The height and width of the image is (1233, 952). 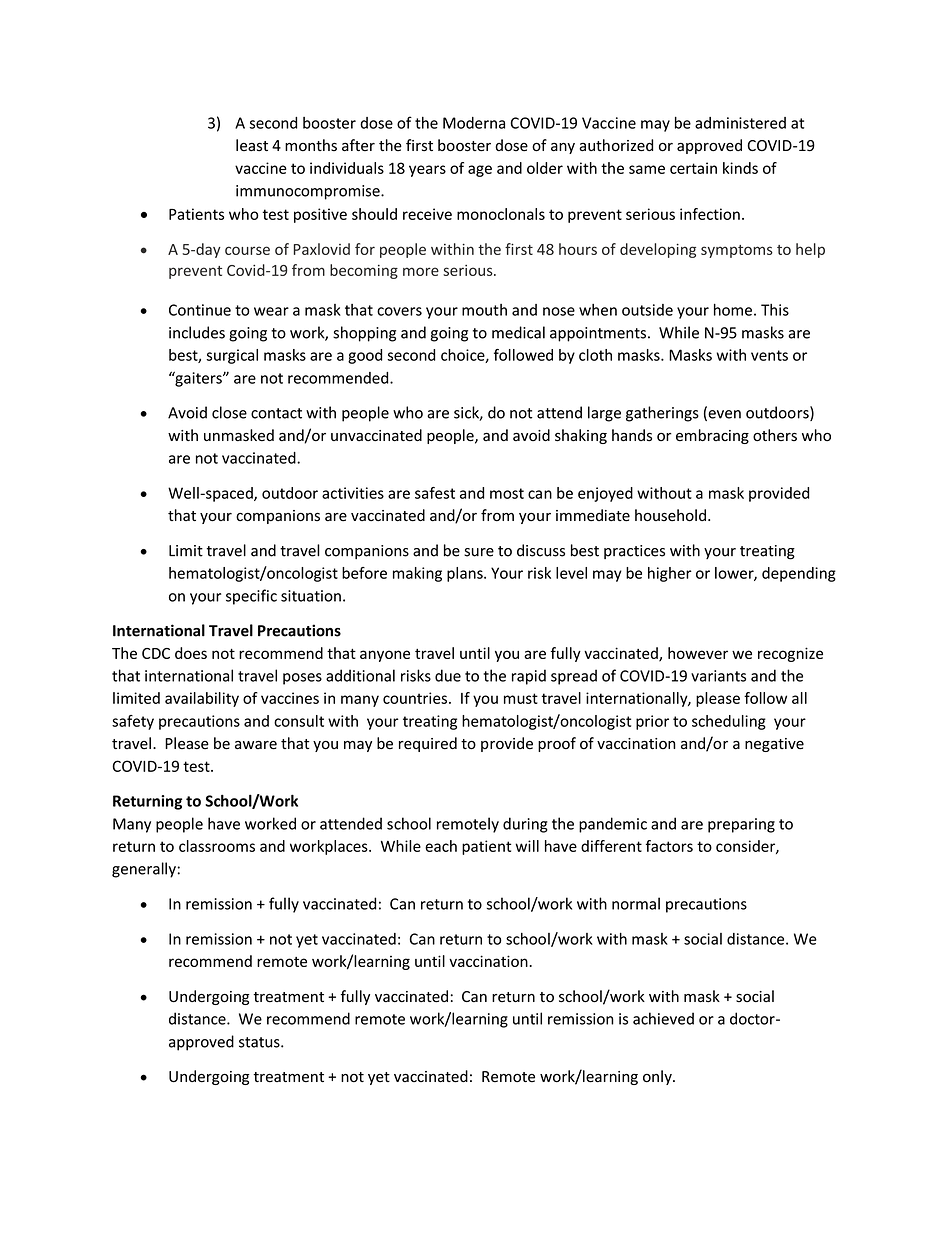 I want to click on age, so click(x=480, y=171).
